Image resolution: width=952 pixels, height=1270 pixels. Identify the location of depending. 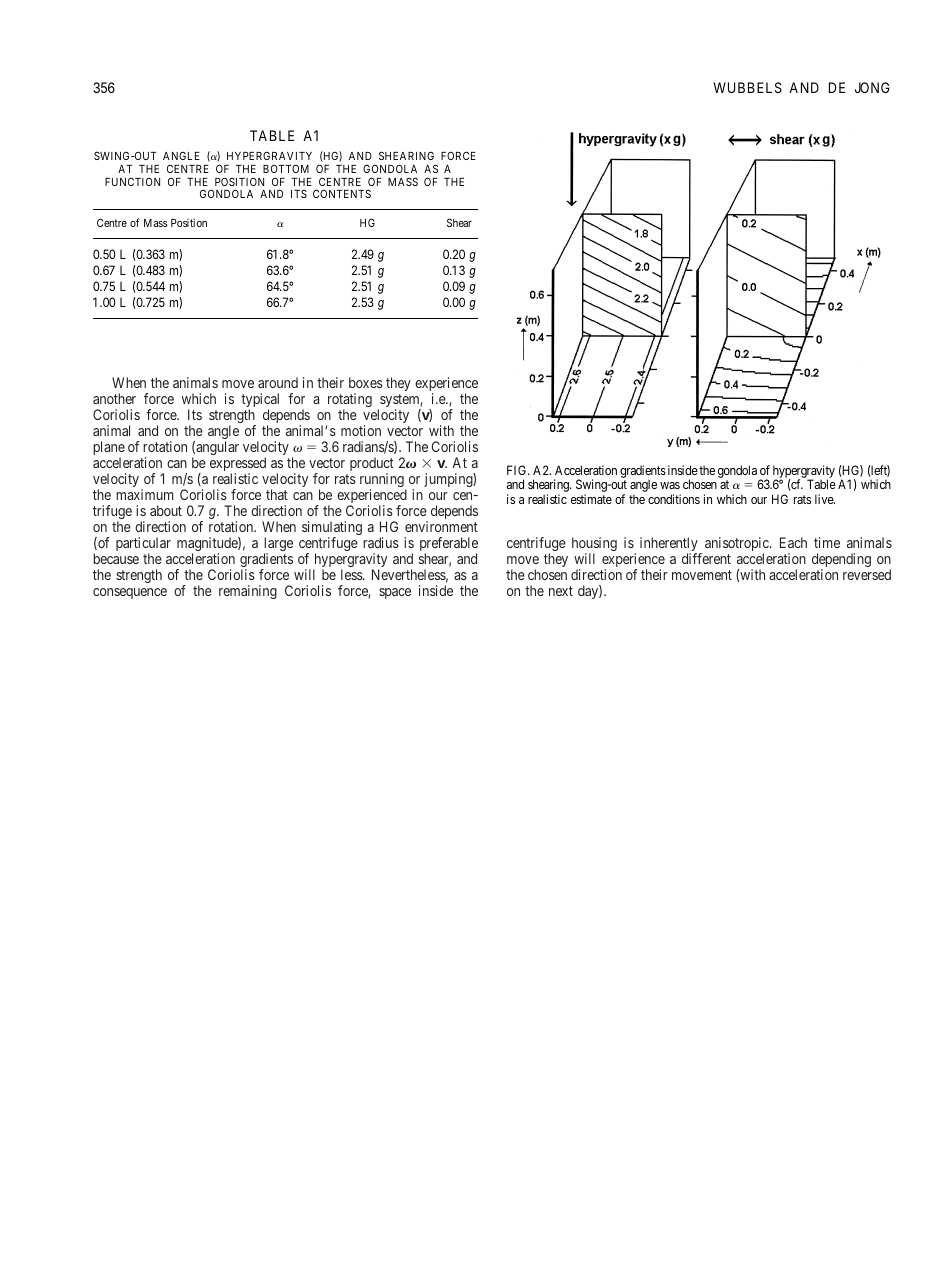
(841, 561).
